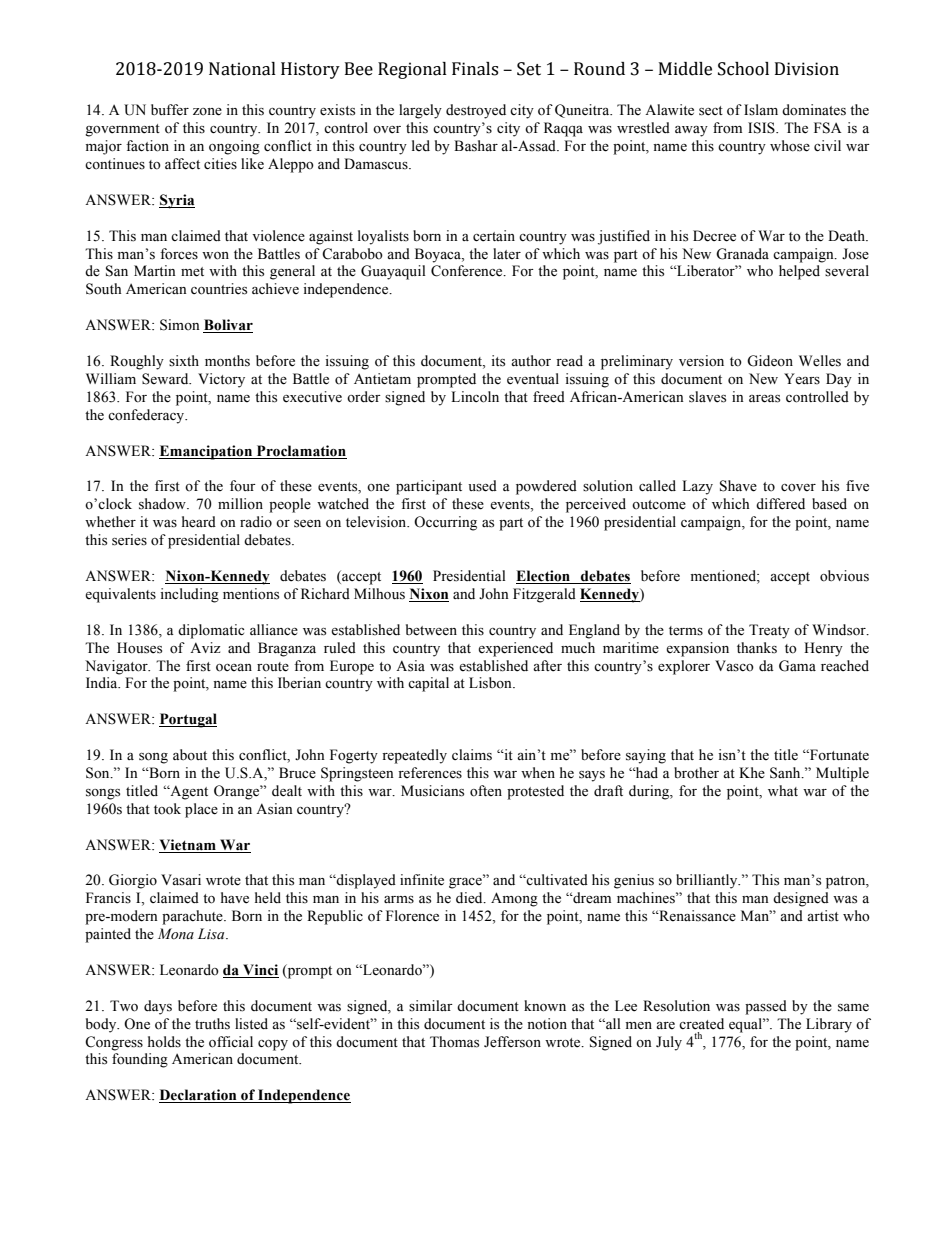  I want to click on Thomas, so click(454, 1042).
